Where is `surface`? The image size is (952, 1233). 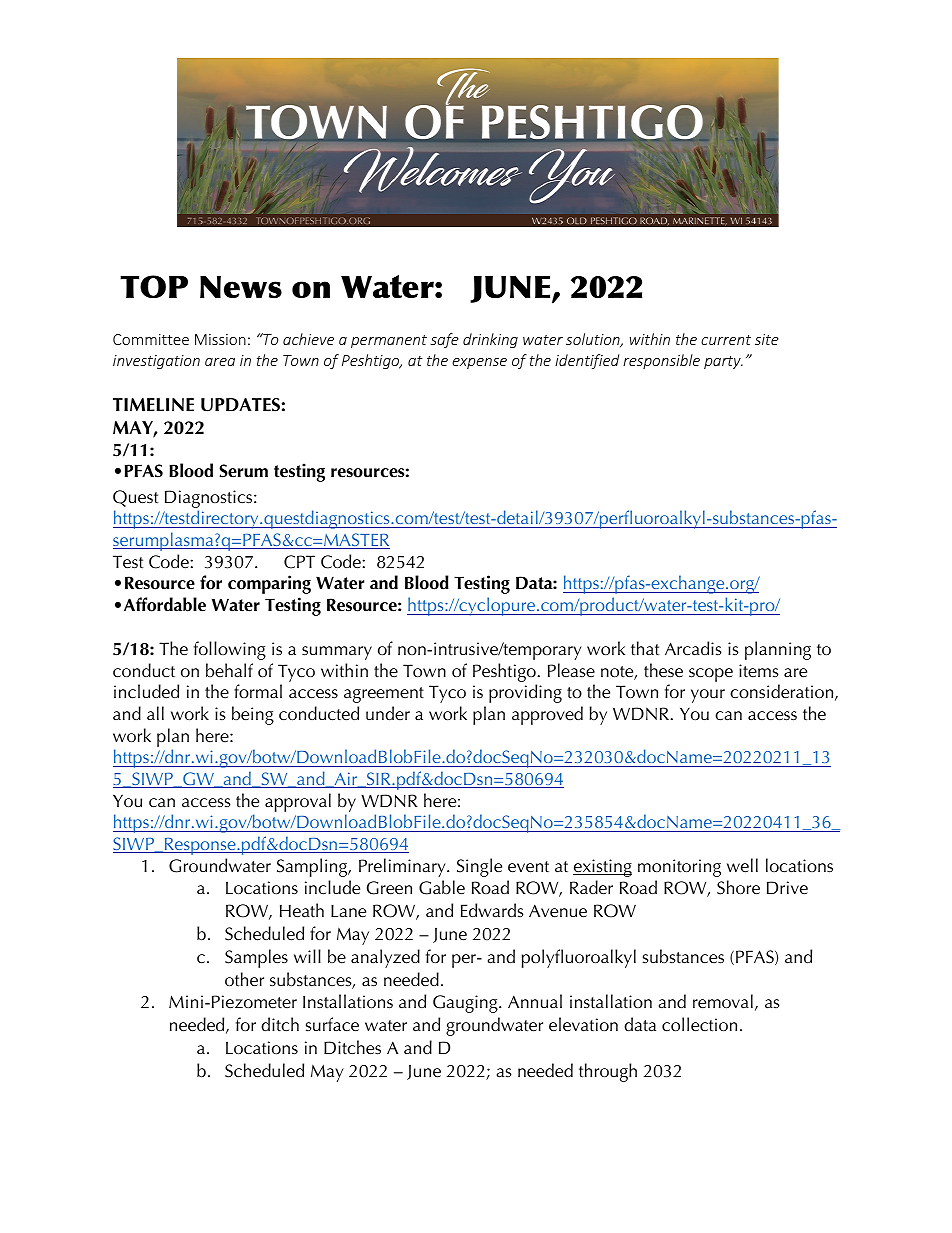 surface is located at coordinates (332, 1024).
